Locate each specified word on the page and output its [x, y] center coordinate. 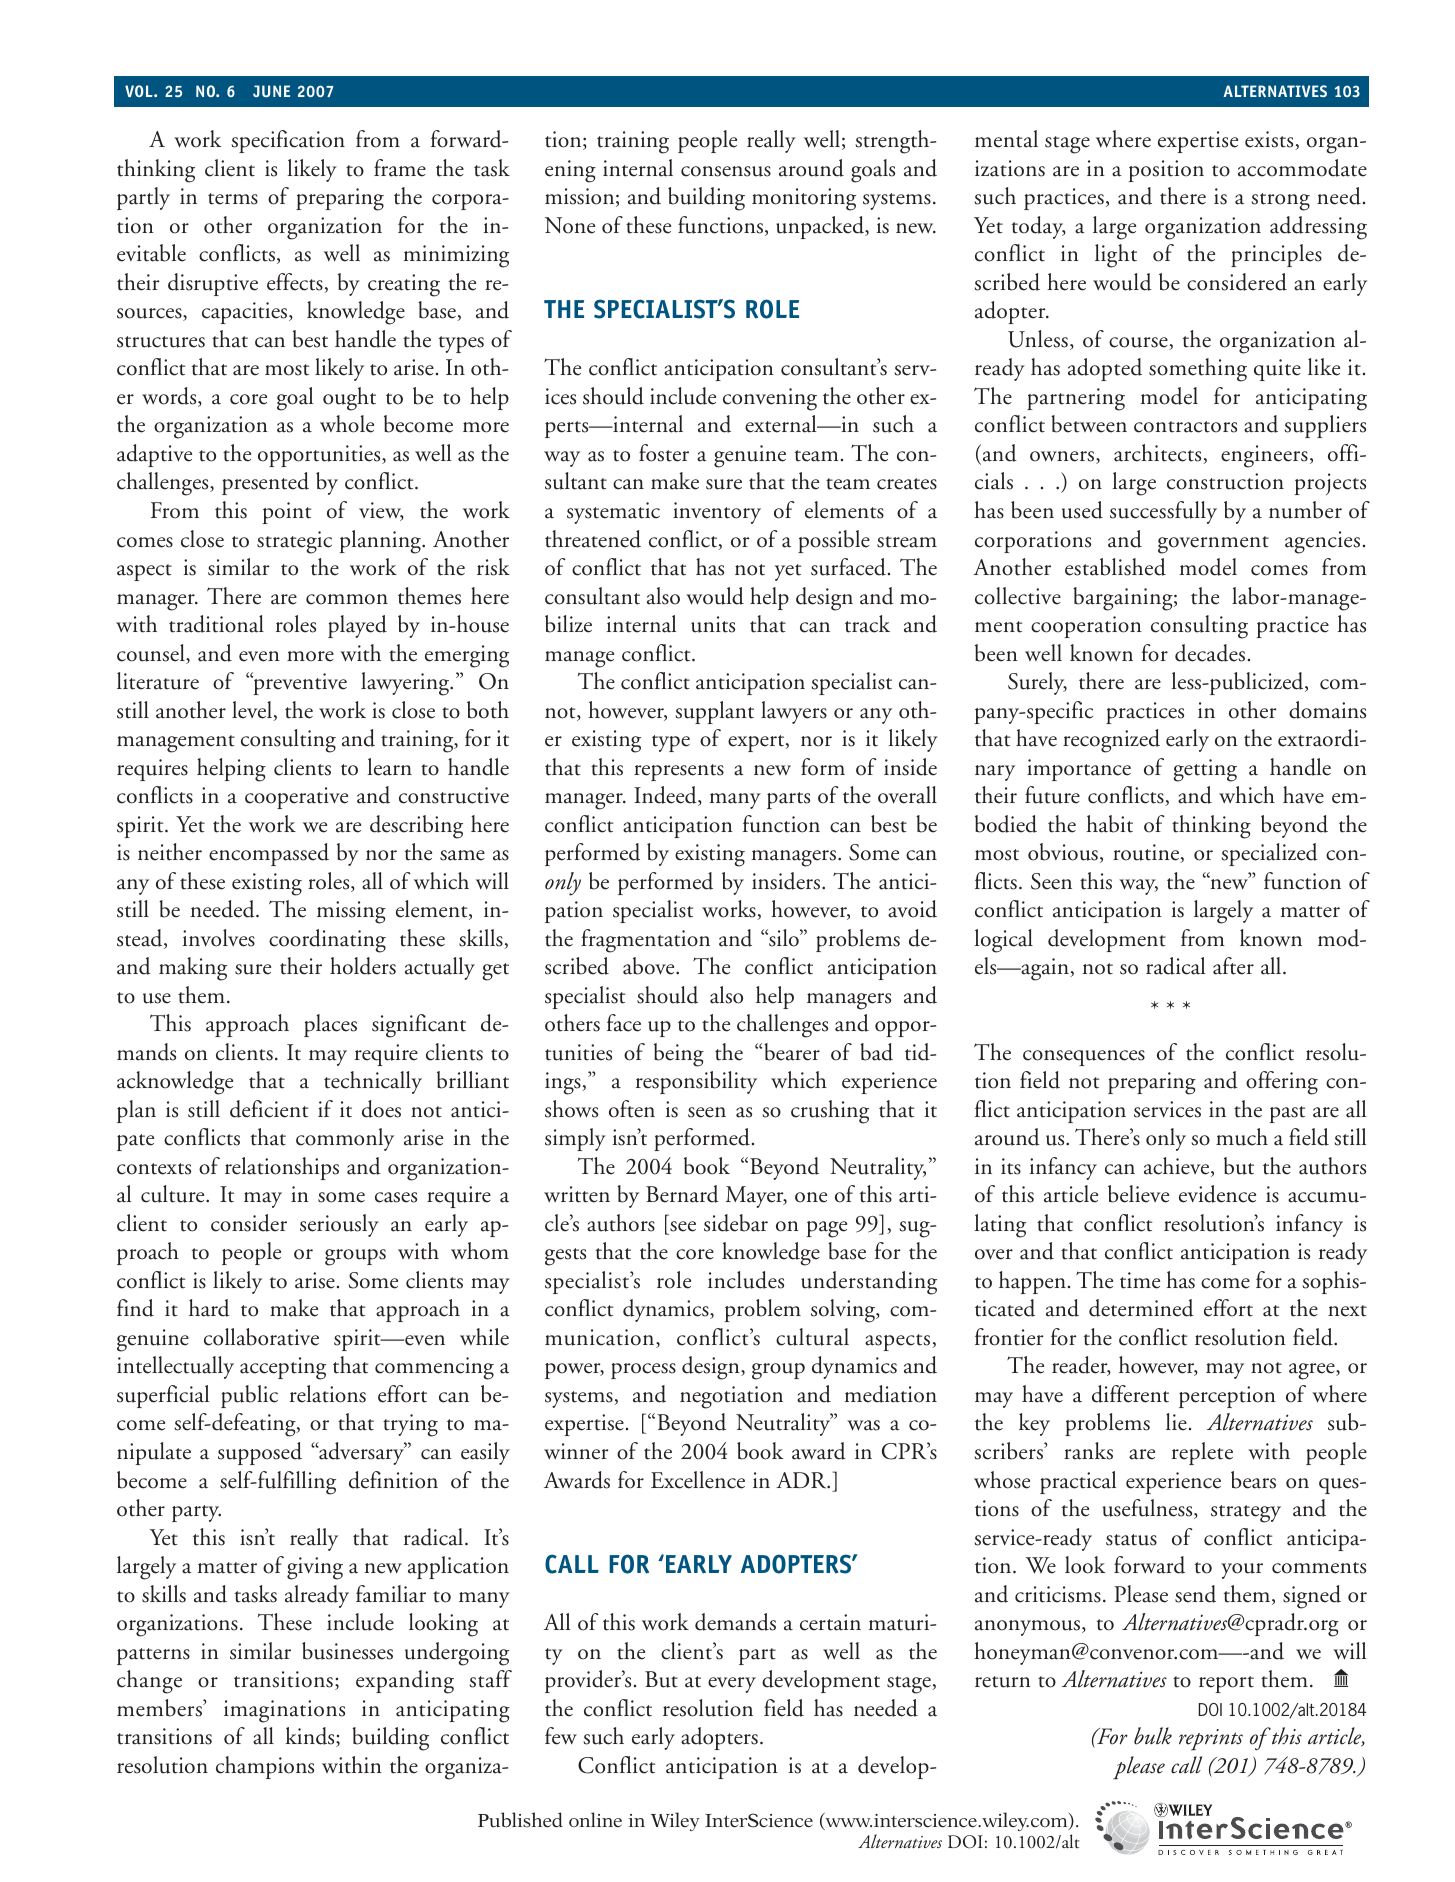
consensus [726, 171]
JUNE [271, 91]
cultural [812, 1337]
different [1130, 1394]
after [1233, 966]
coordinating [327, 941]
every [732, 1685]
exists [1270, 140]
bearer [792, 1052]
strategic [294, 542]
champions [265, 1767]
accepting [283, 1368]
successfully [1163, 512]
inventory [717, 513]
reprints [1211, 1740]
